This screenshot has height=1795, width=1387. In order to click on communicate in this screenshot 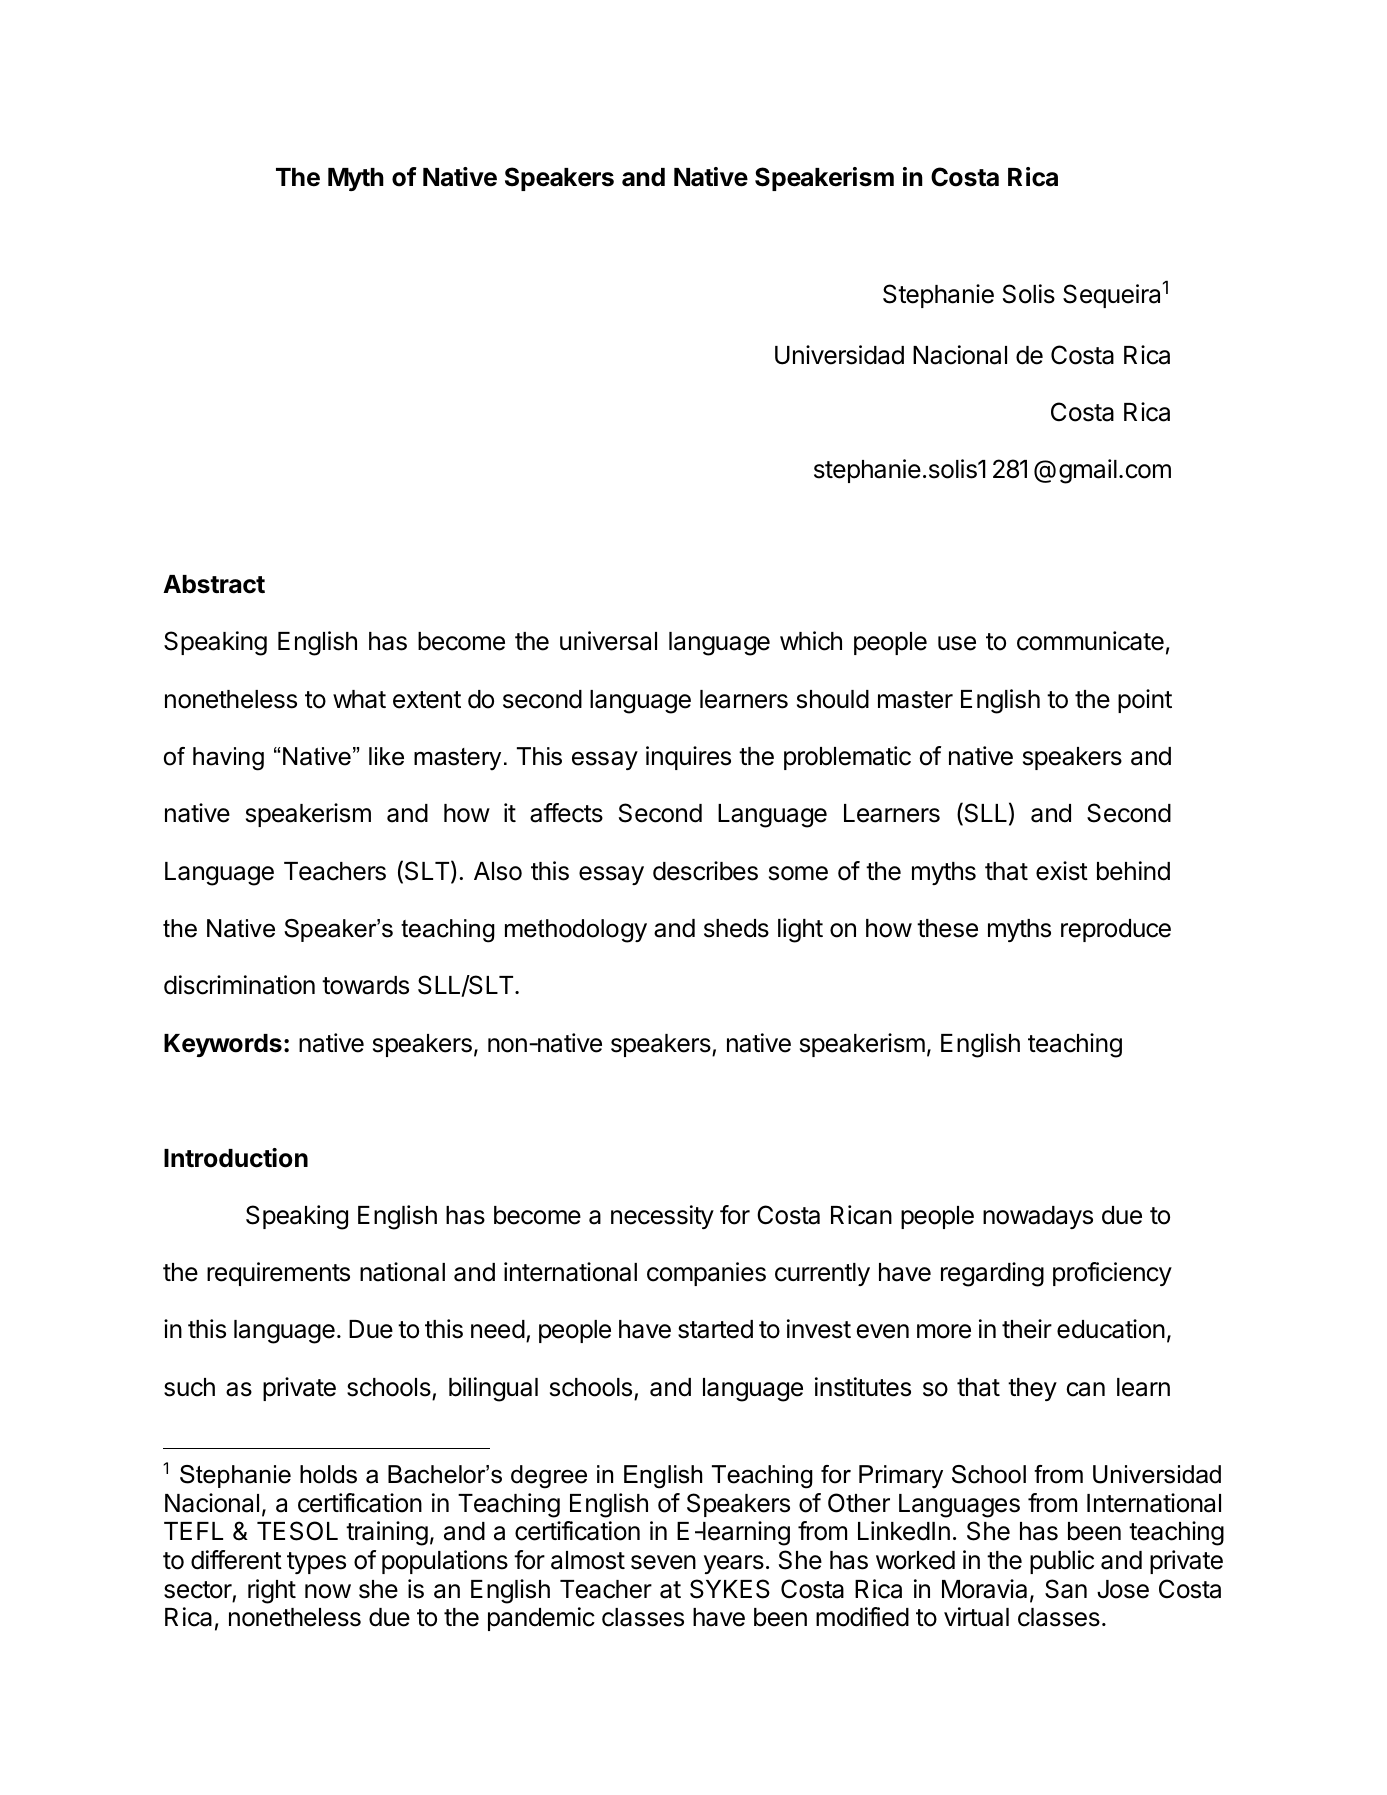, I will do `click(1090, 641)`.
